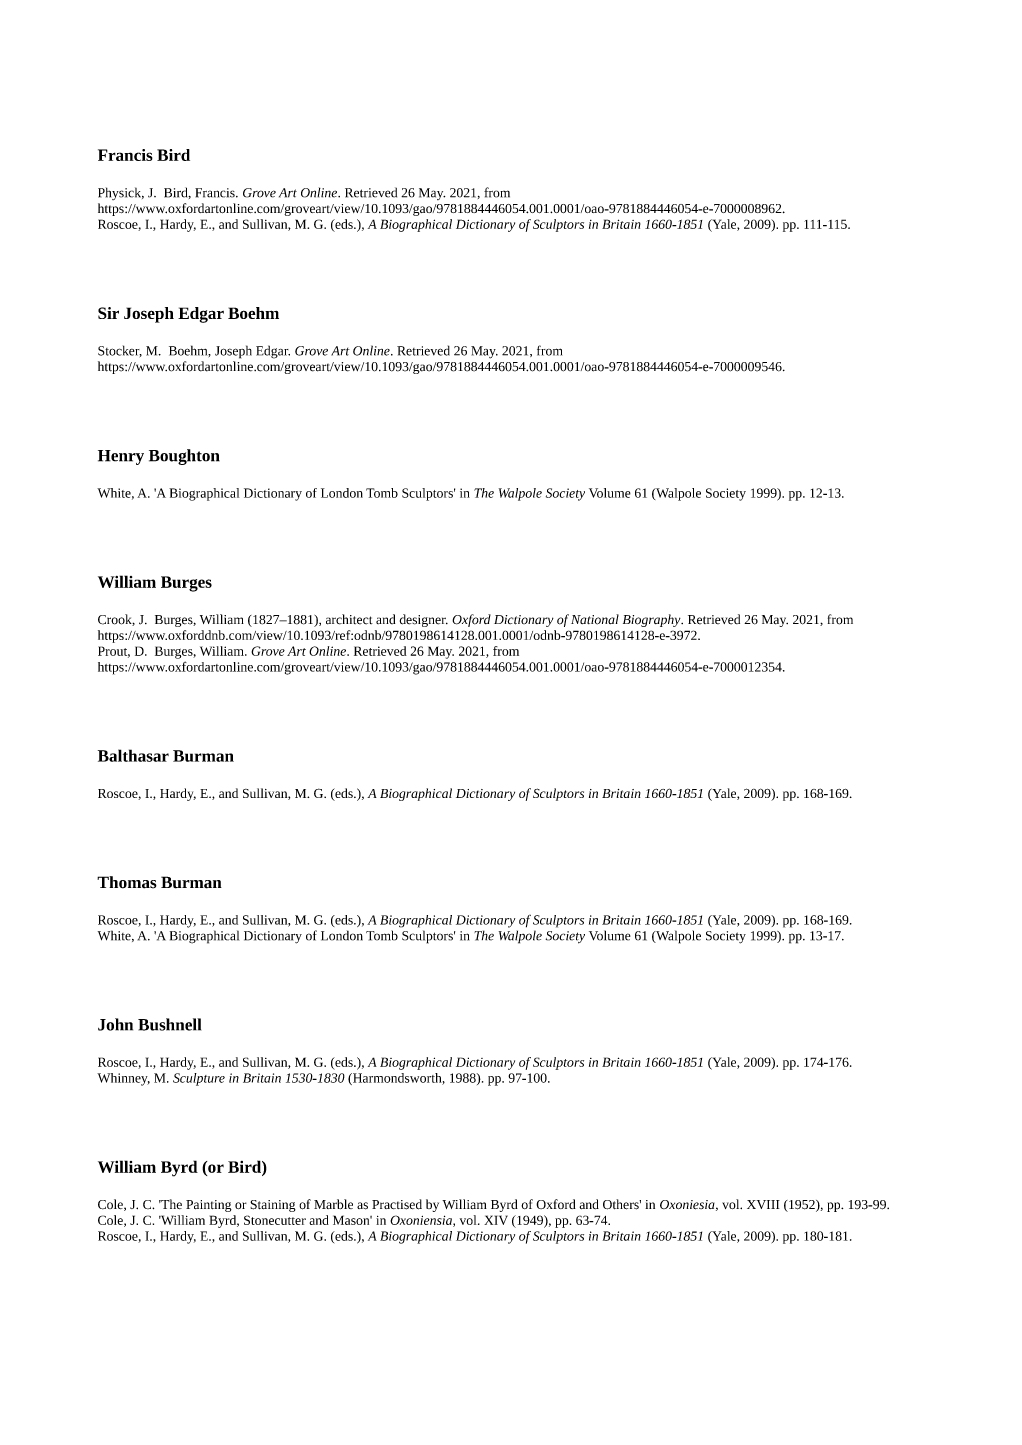 The height and width of the page is (1445, 1022). What do you see at coordinates (199, 1079) in the page?
I see `Sculpture` at bounding box center [199, 1079].
